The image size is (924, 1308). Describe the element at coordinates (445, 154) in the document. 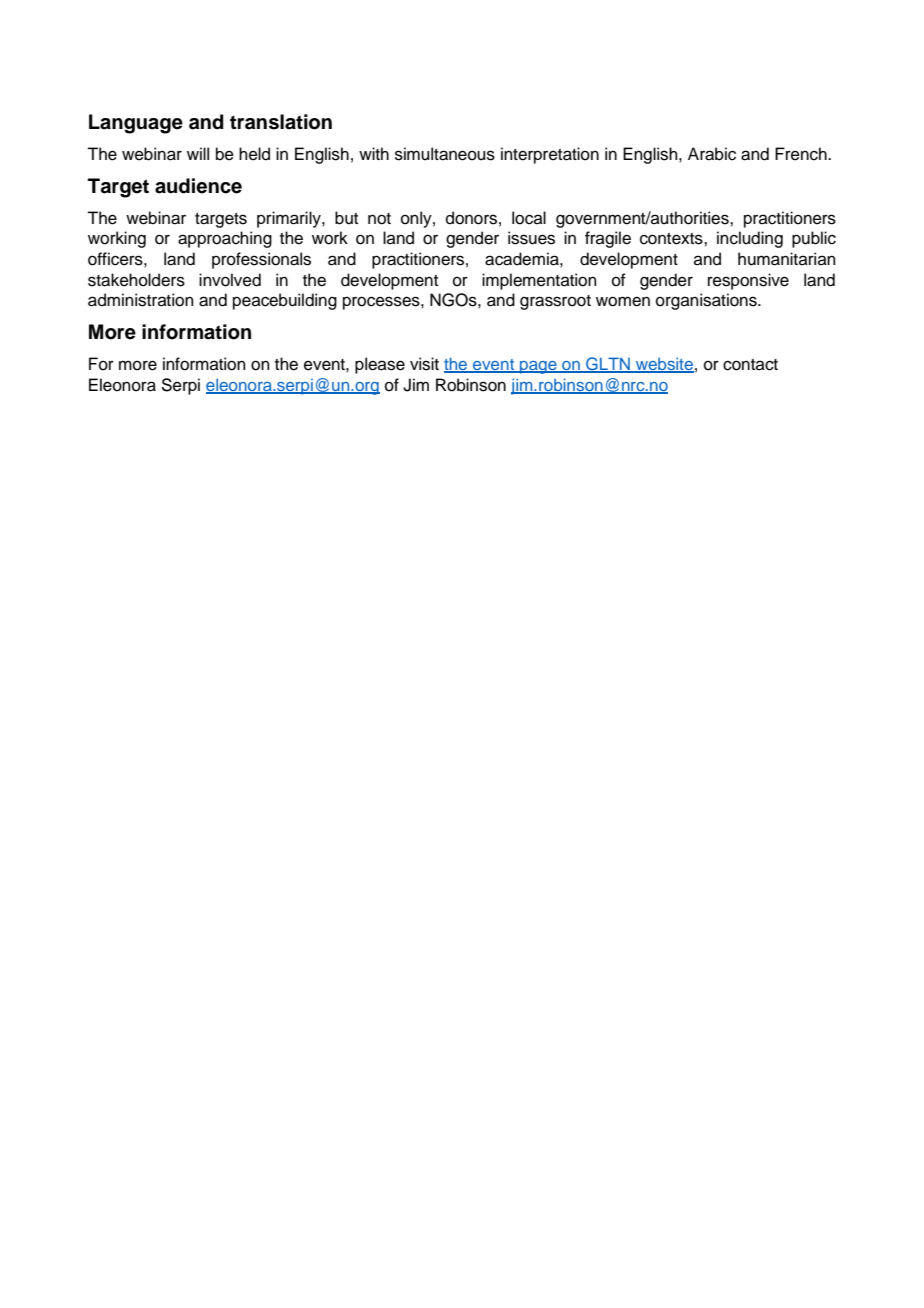

I see `simultaneous` at that location.
